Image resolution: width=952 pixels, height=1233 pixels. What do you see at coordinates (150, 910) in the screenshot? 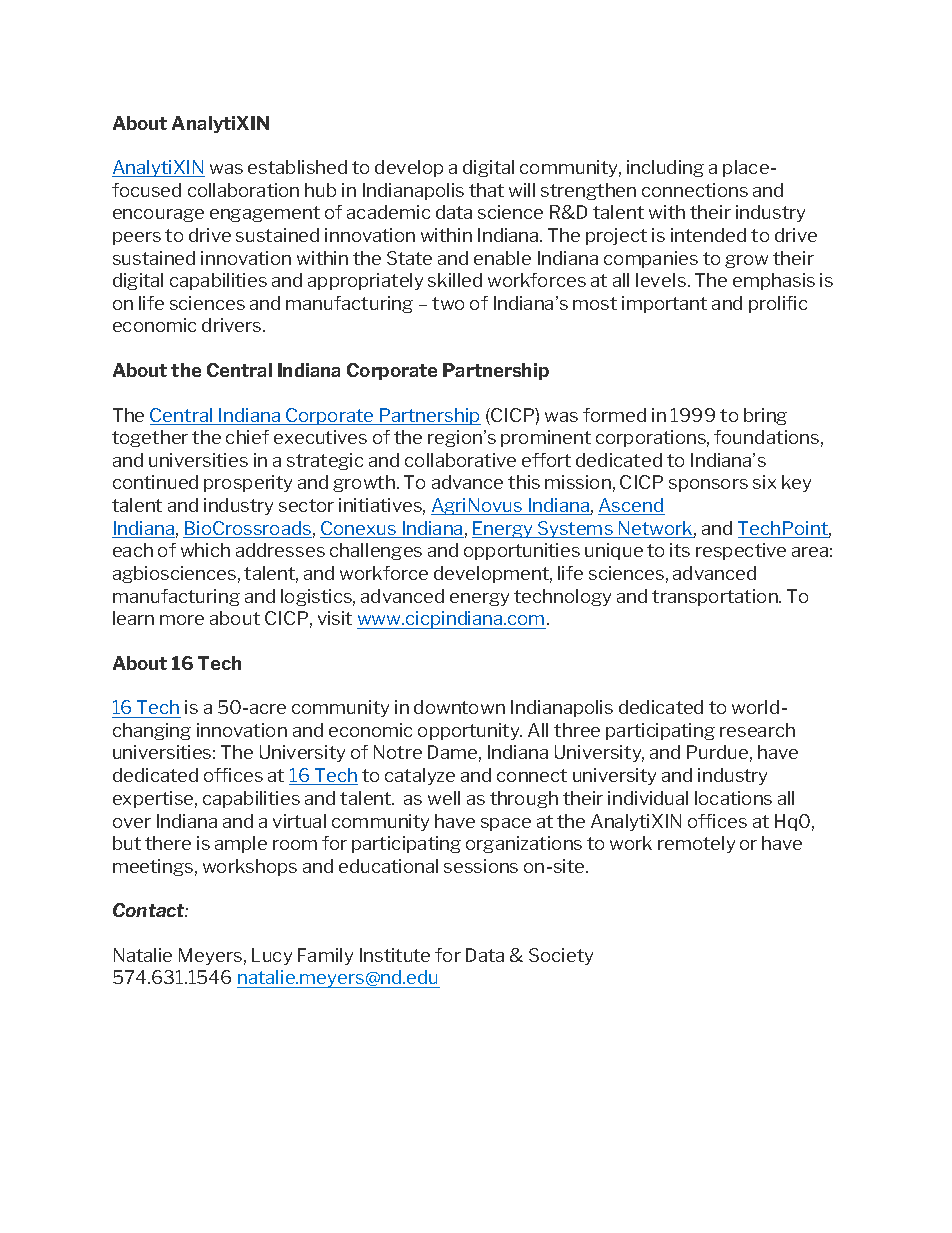
I see `Contact` at bounding box center [150, 910].
